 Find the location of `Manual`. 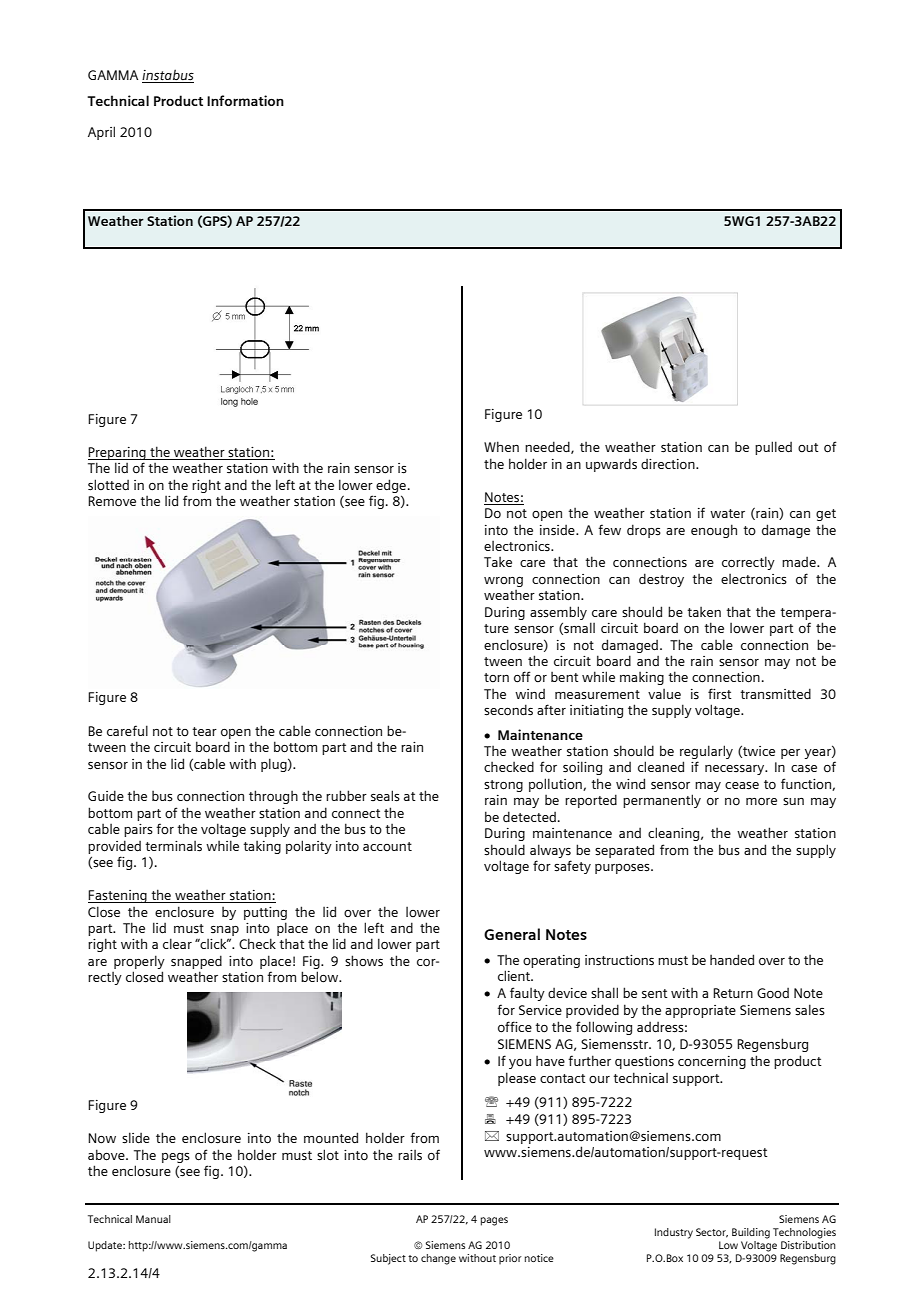

Manual is located at coordinates (153, 1219).
